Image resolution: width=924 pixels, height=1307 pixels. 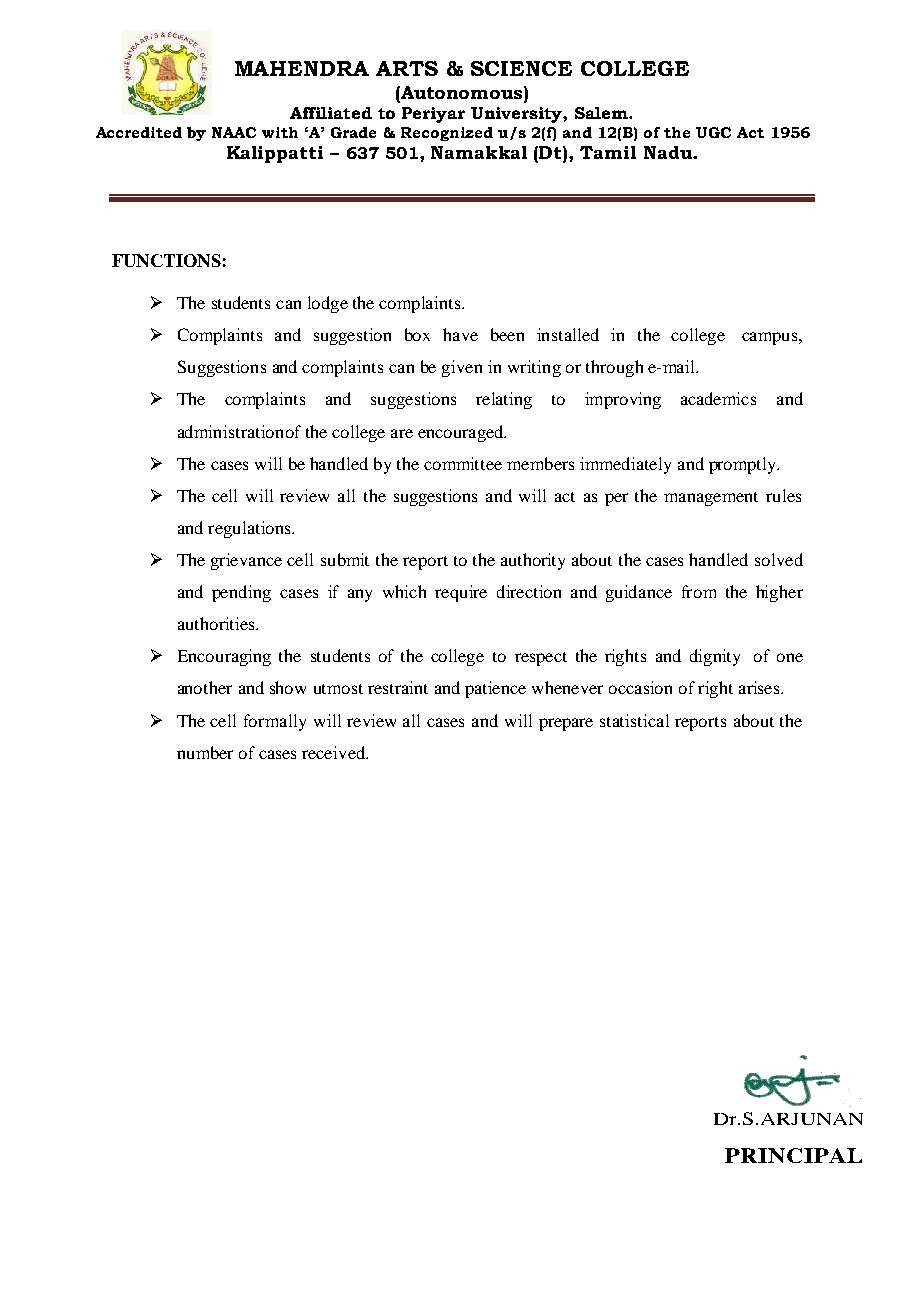 I want to click on PRINCIPAL, so click(x=793, y=1155).
